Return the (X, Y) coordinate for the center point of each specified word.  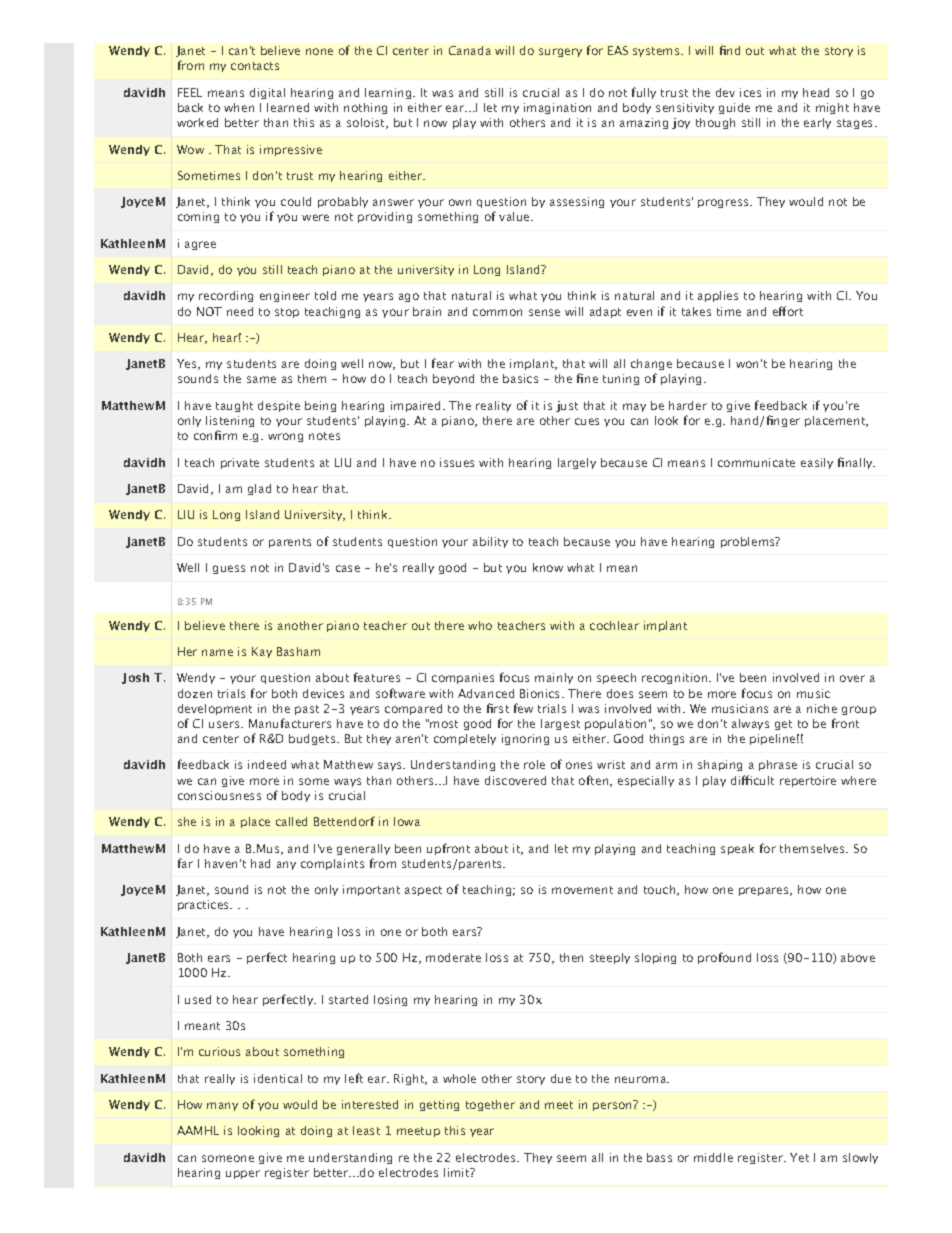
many (222, 1106)
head (816, 92)
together (490, 1105)
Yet (799, 1157)
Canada (470, 50)
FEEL (190, 92)
